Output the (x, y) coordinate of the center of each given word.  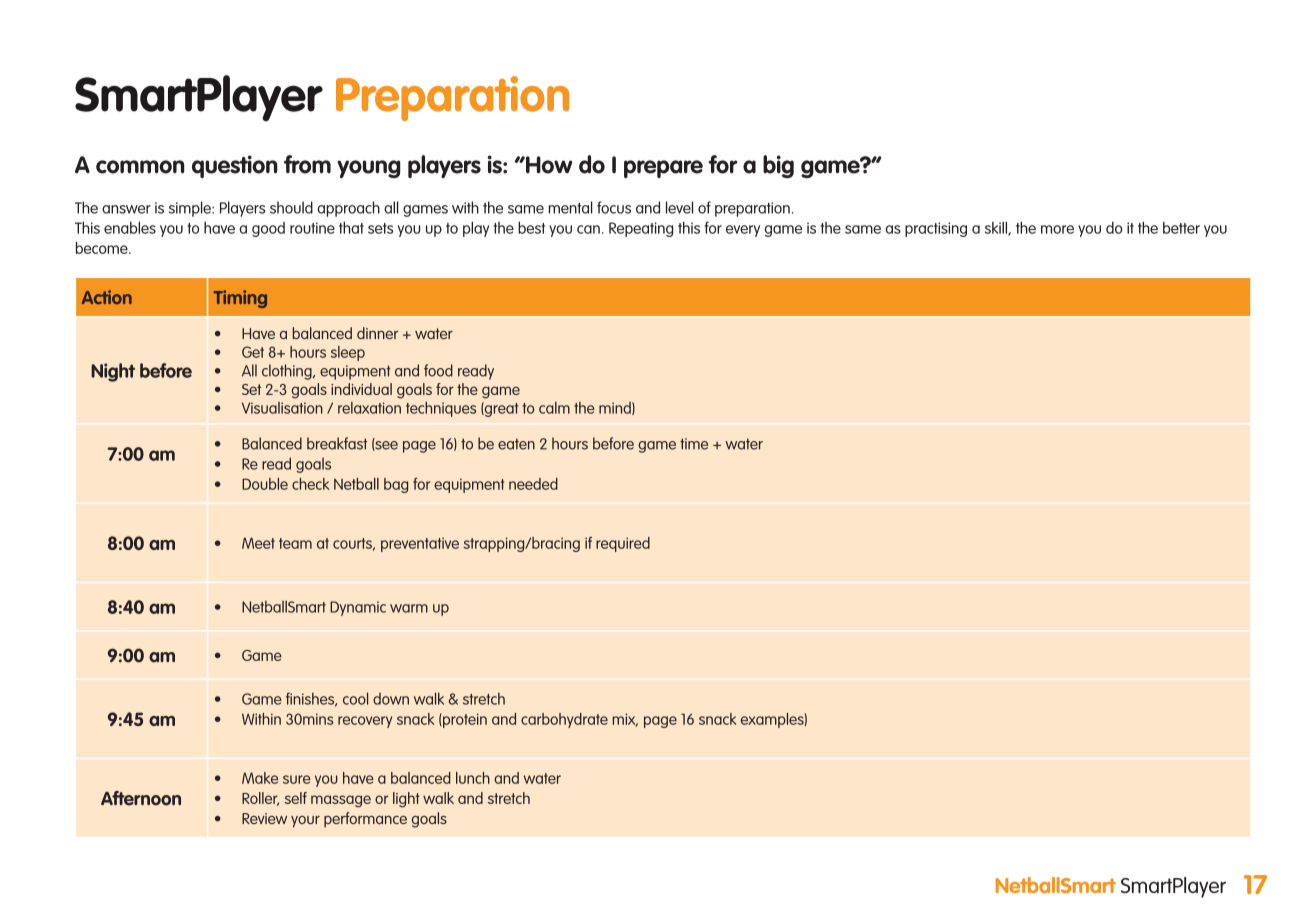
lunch (473, 778)
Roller (260, 799)
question (235, 166)
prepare (663, 169)
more (1057, 229)
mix (625, 720)
